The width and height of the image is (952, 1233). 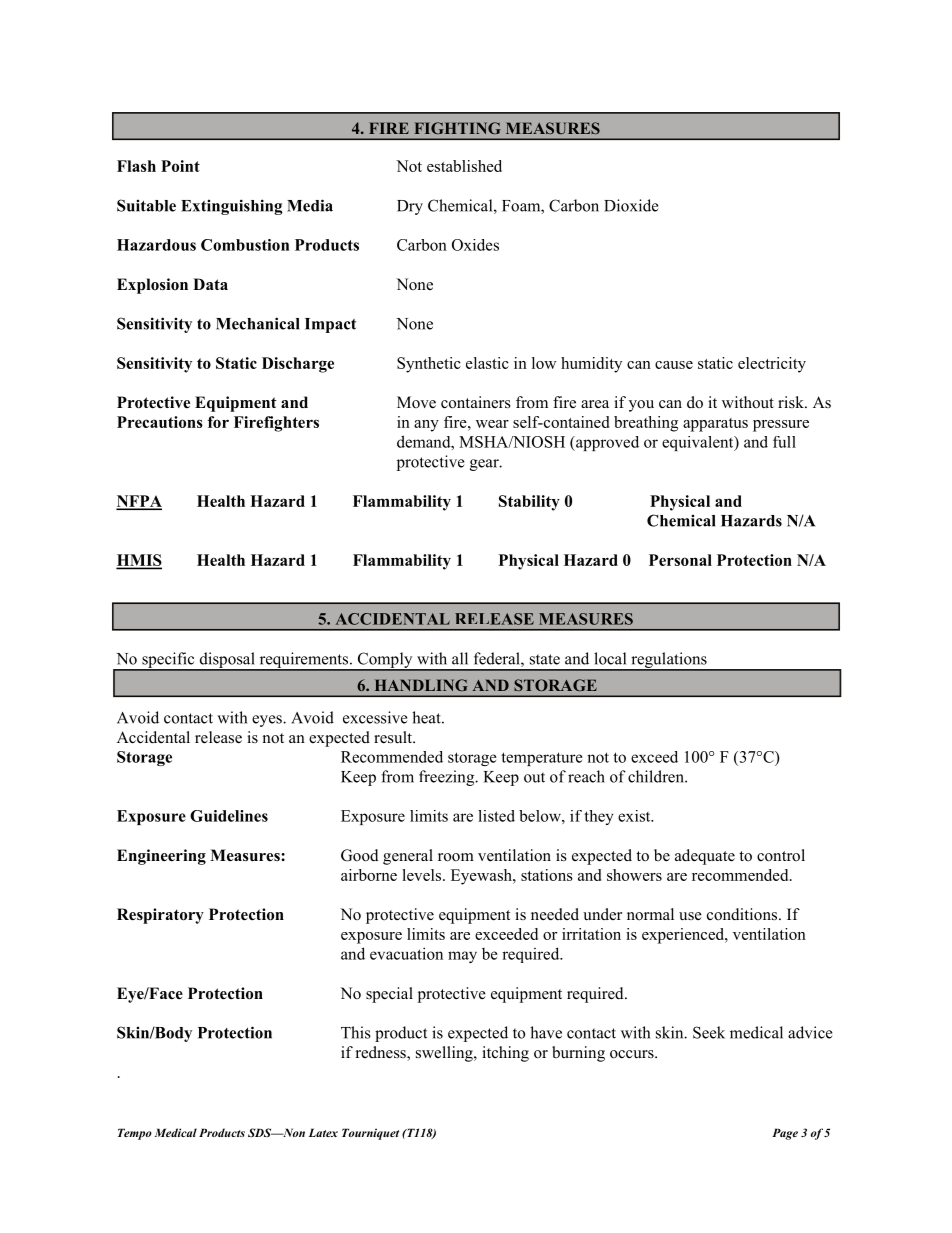 I want to click on for, so click(x=218, y=422).
